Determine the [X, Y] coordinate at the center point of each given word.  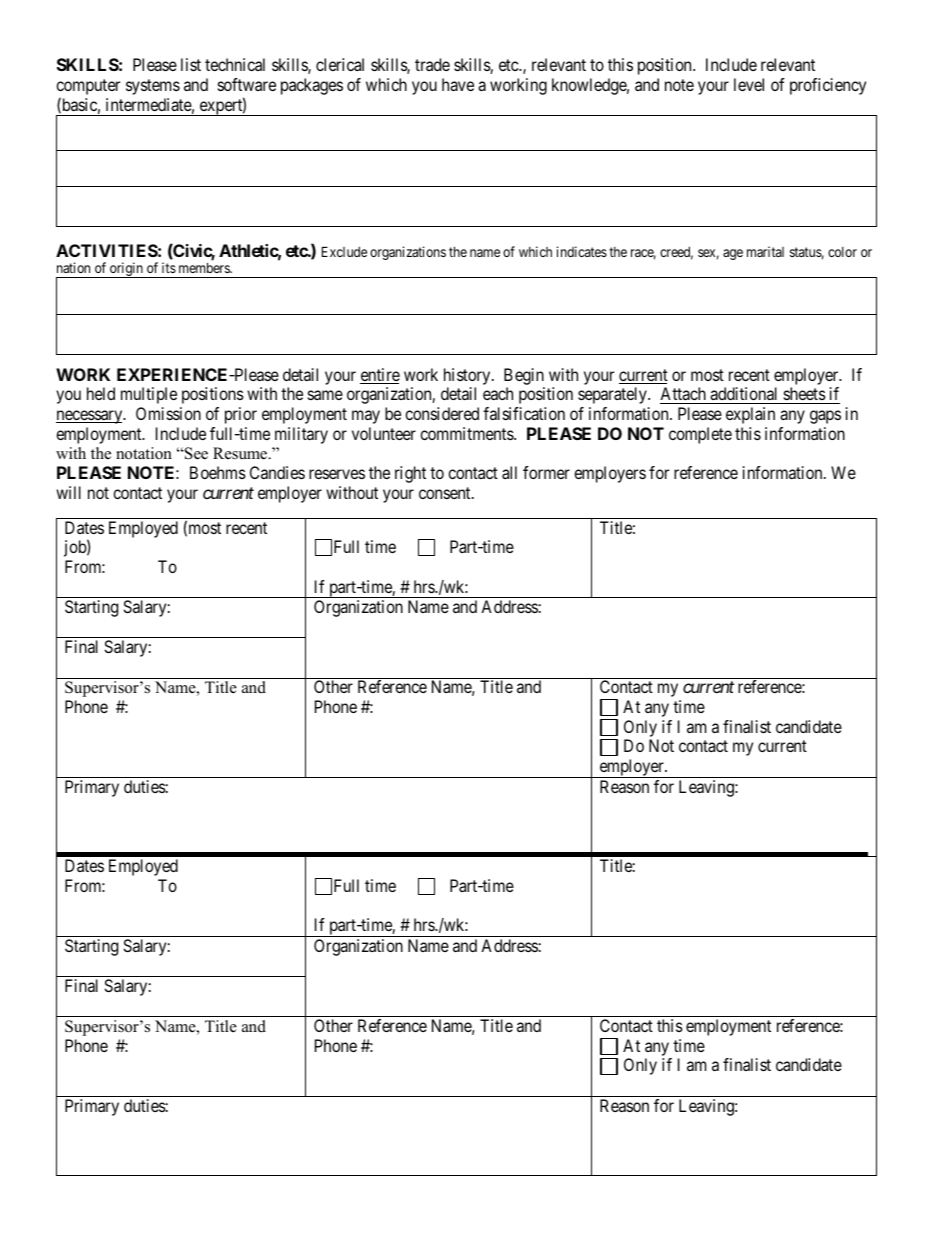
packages [312, 86]
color [842, 252]
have [458, 84]
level [749, 84]
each [498, 393]
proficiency [828, 86]
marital [765, 251]
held [101, 393]
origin [126, 270]
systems [153, 87]
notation [144, 453]
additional [743, 393]
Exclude [344, 251]
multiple [149, 395]
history [468, 376]
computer [88, 88]
